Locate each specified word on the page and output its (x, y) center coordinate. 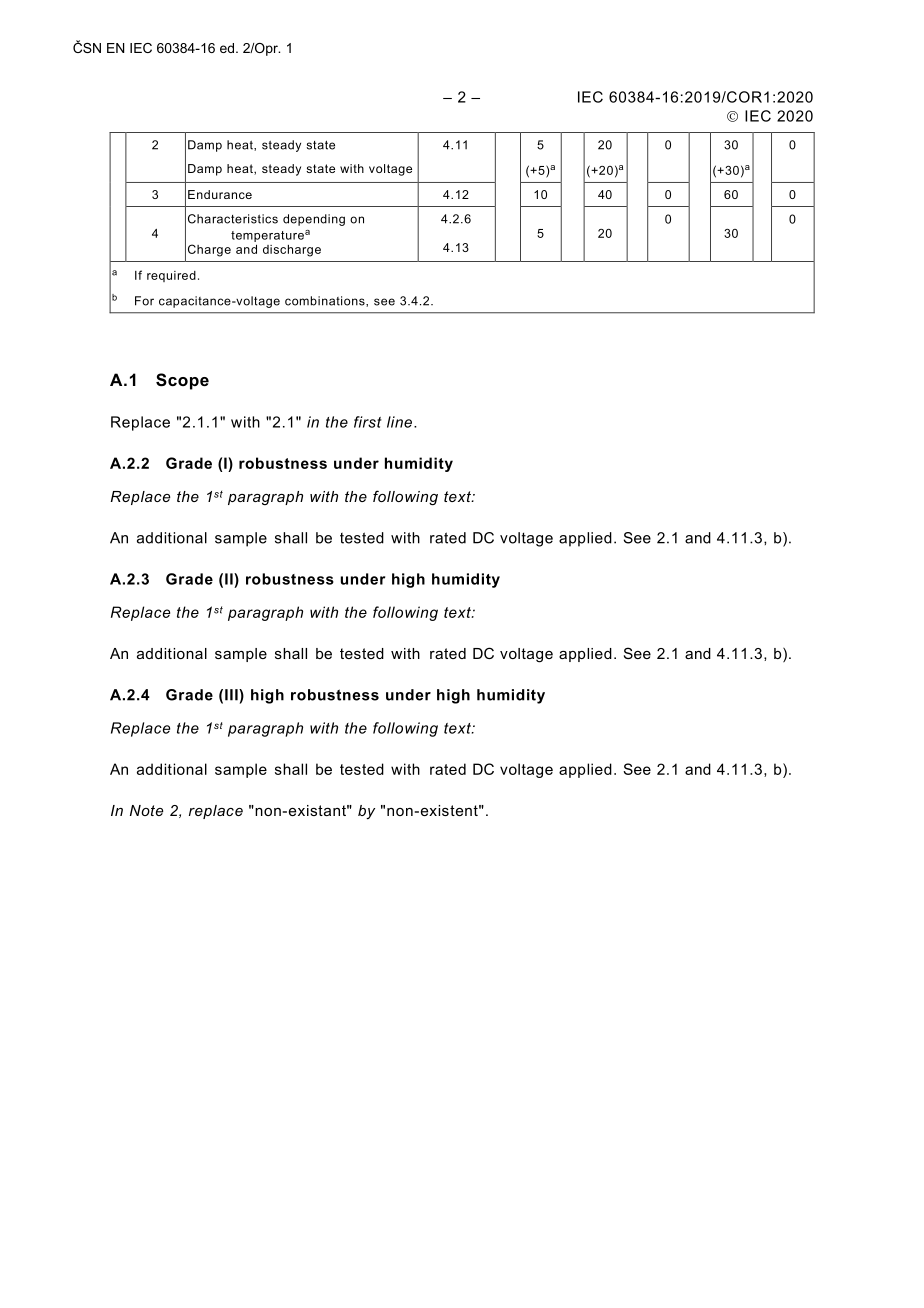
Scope (182, 381)
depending (314, 220)
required (171, 276)
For (144, 301)
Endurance (220, 194)
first (368, 422)
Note (146, 810)
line (399, 422)
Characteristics (233, 219)
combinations (326, 301)
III (232, 695)
